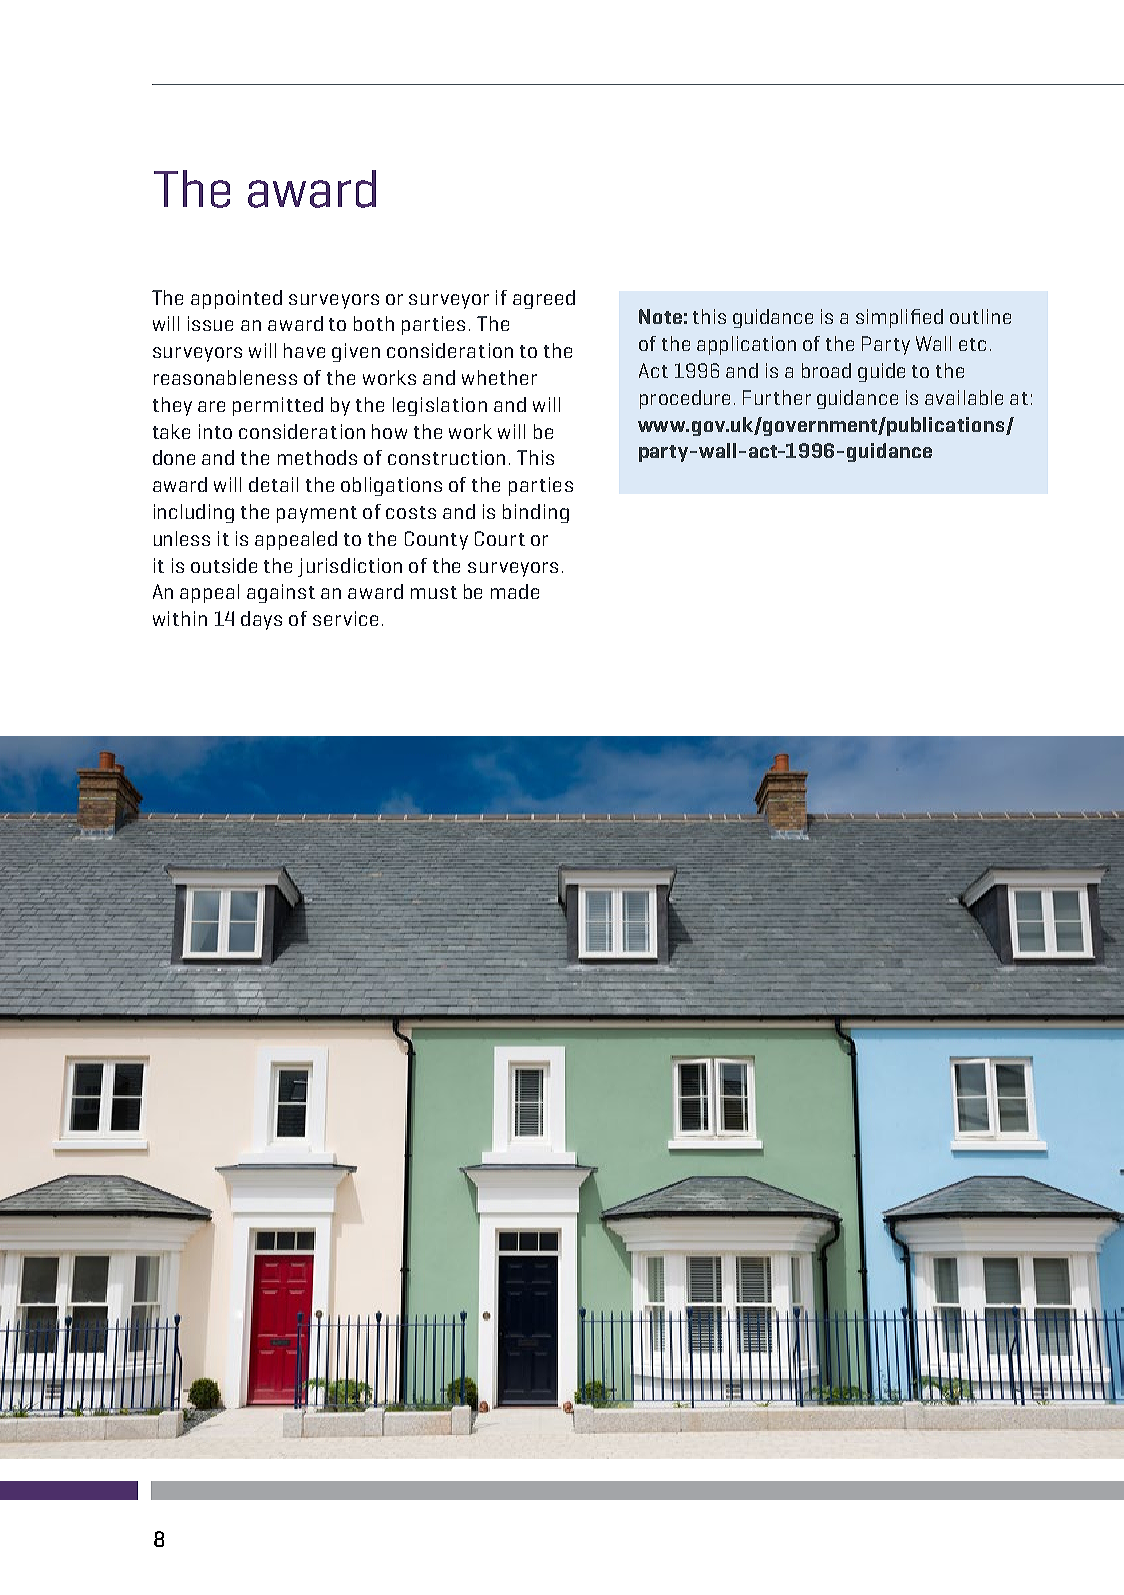 Image resolution: width=1124 pixels, height=1595 pixels. What do you see at coordinates (182, 538) in the screenshot?
I see `unless` at bounding box center [182, 538].
